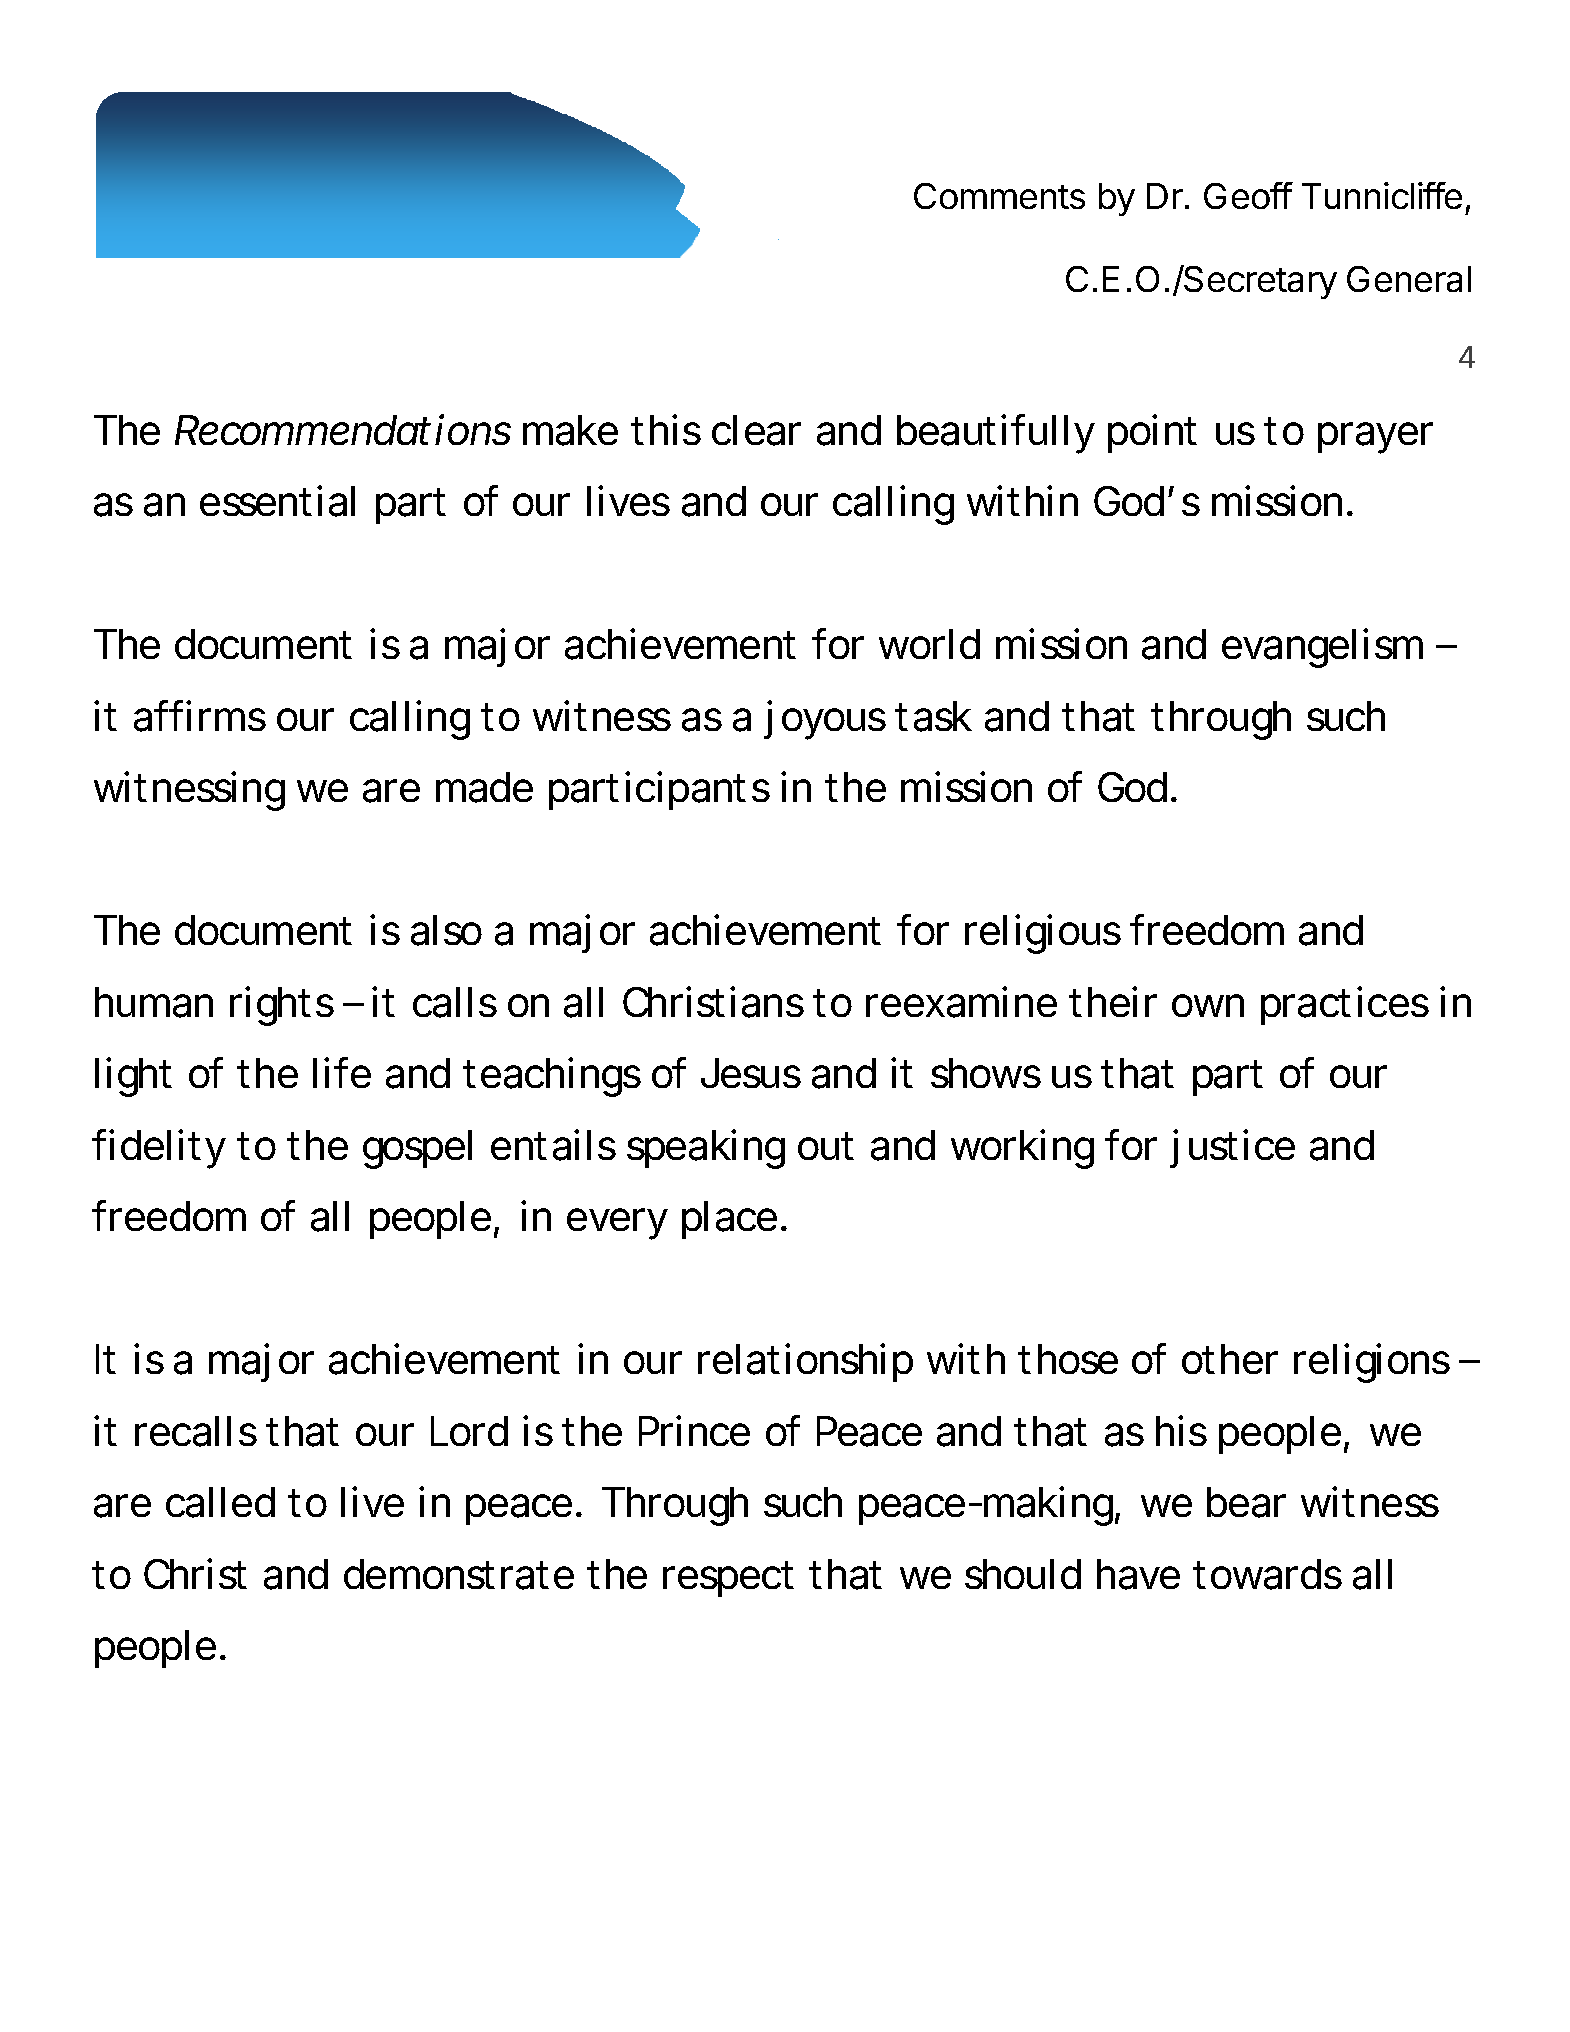 The height and width of the screenshot is (2032, 1570). I want to click on task, so click(933, 716).
